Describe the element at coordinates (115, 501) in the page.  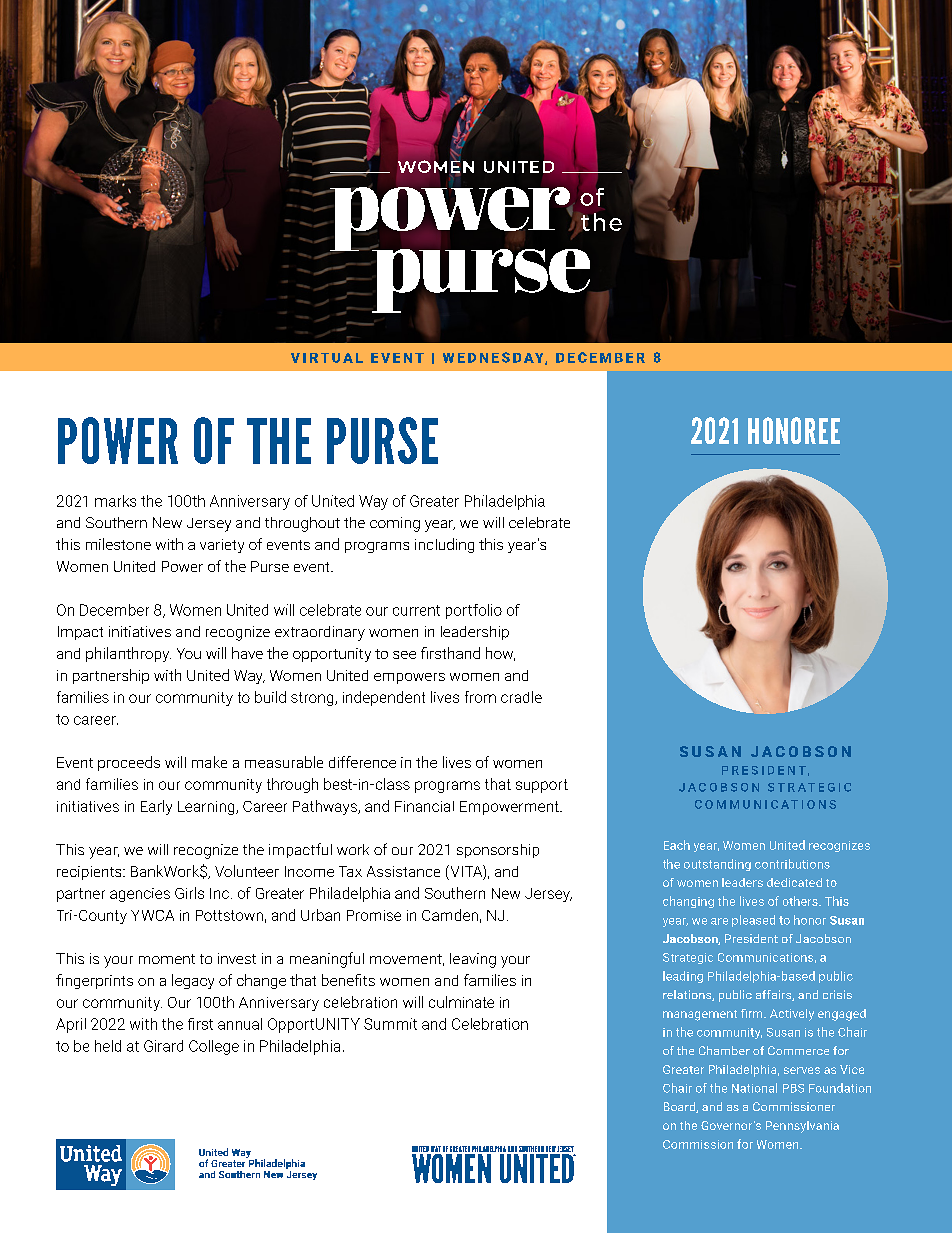
I see `marks` at that location.
